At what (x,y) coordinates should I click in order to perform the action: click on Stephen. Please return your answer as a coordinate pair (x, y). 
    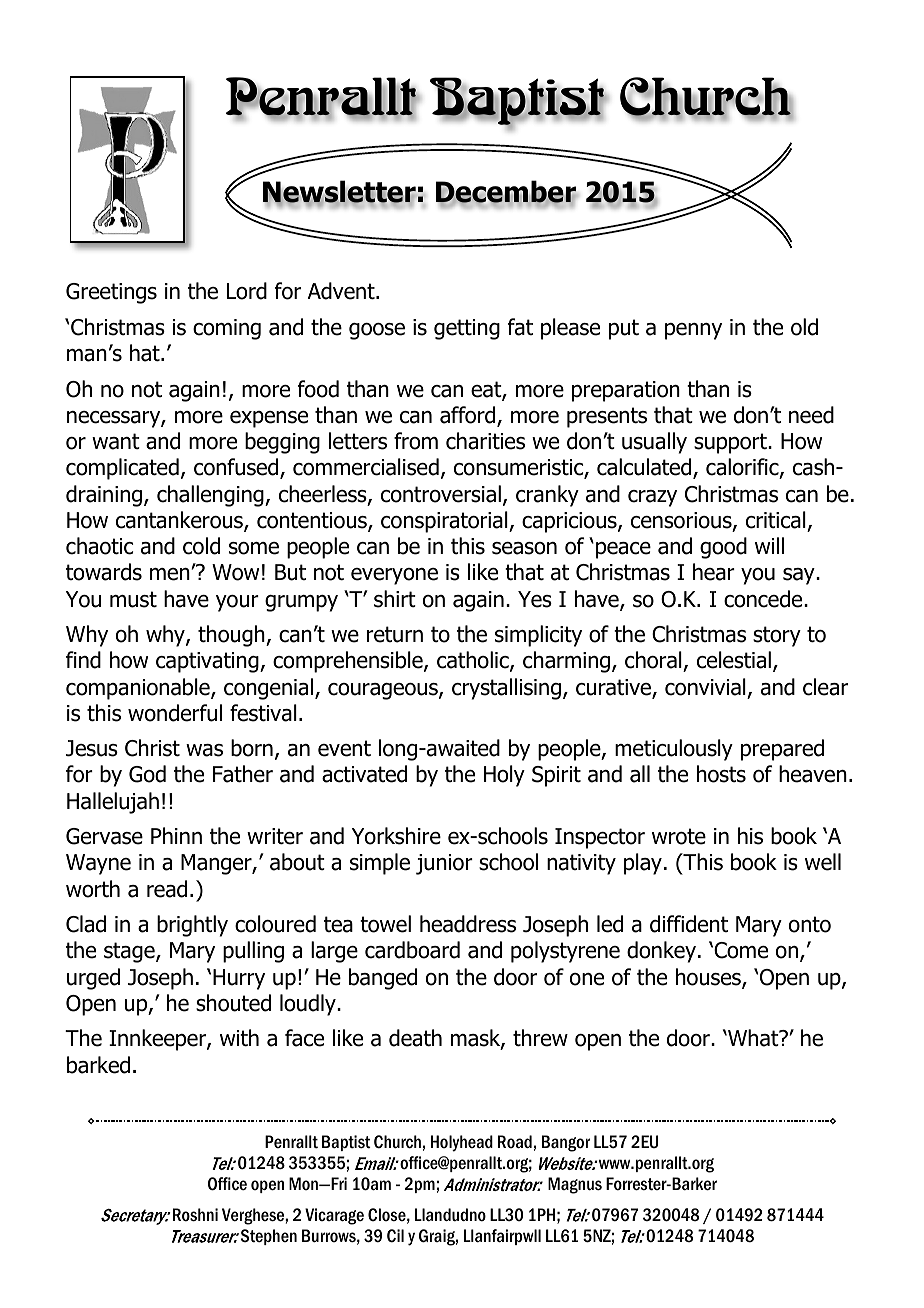
    Looking at the image, I should click on (267, 1237).
